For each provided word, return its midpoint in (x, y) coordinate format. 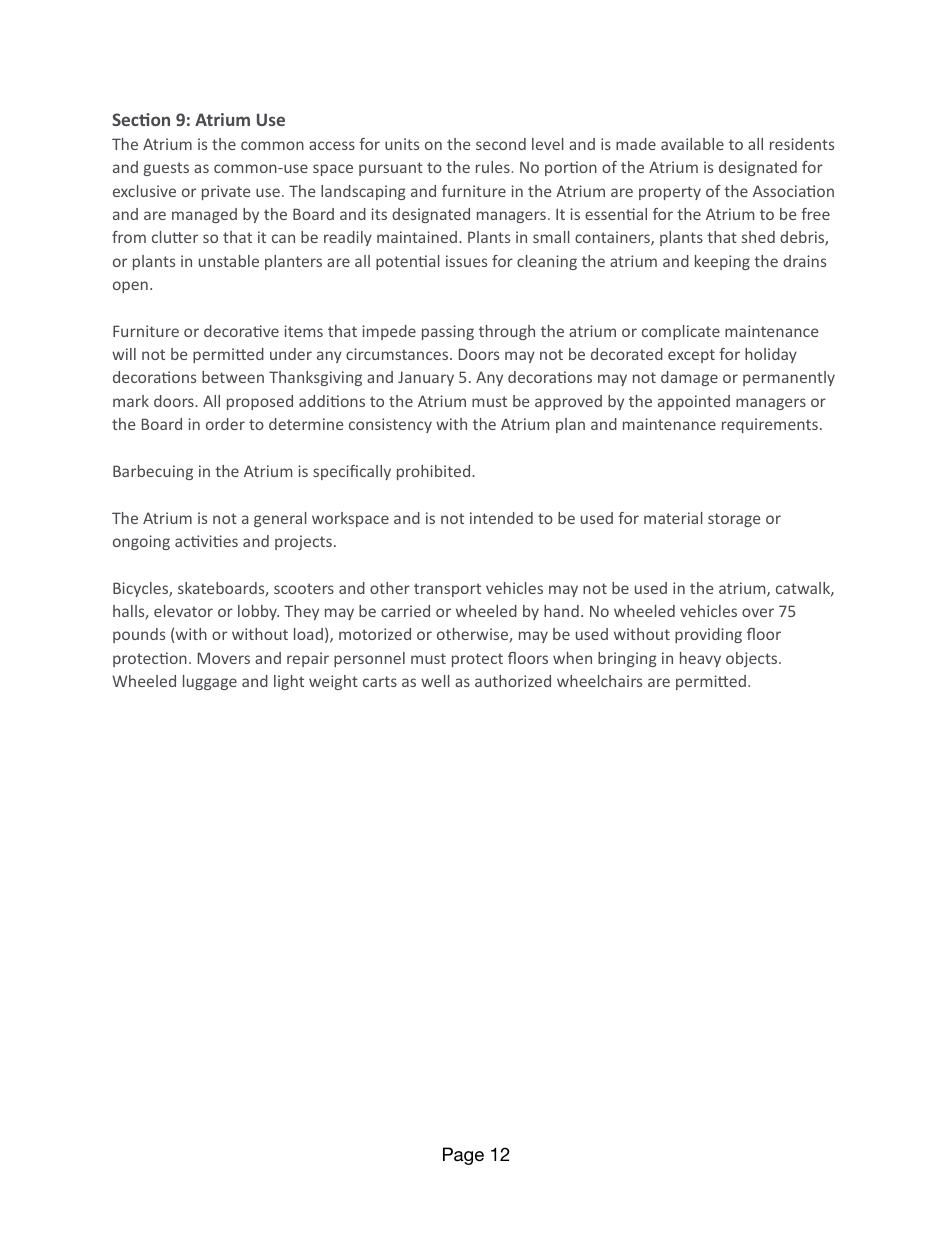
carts (380, 681)
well (435, 681)
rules (494, 167)
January (426, 378)
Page (463, 1156)
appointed (694, 402)
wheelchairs (599, 681)
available (692, 144)
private (226, 192)
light (289, 682)
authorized (513, 681)
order (225, 424)
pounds (139, 635)
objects (753, 659)
